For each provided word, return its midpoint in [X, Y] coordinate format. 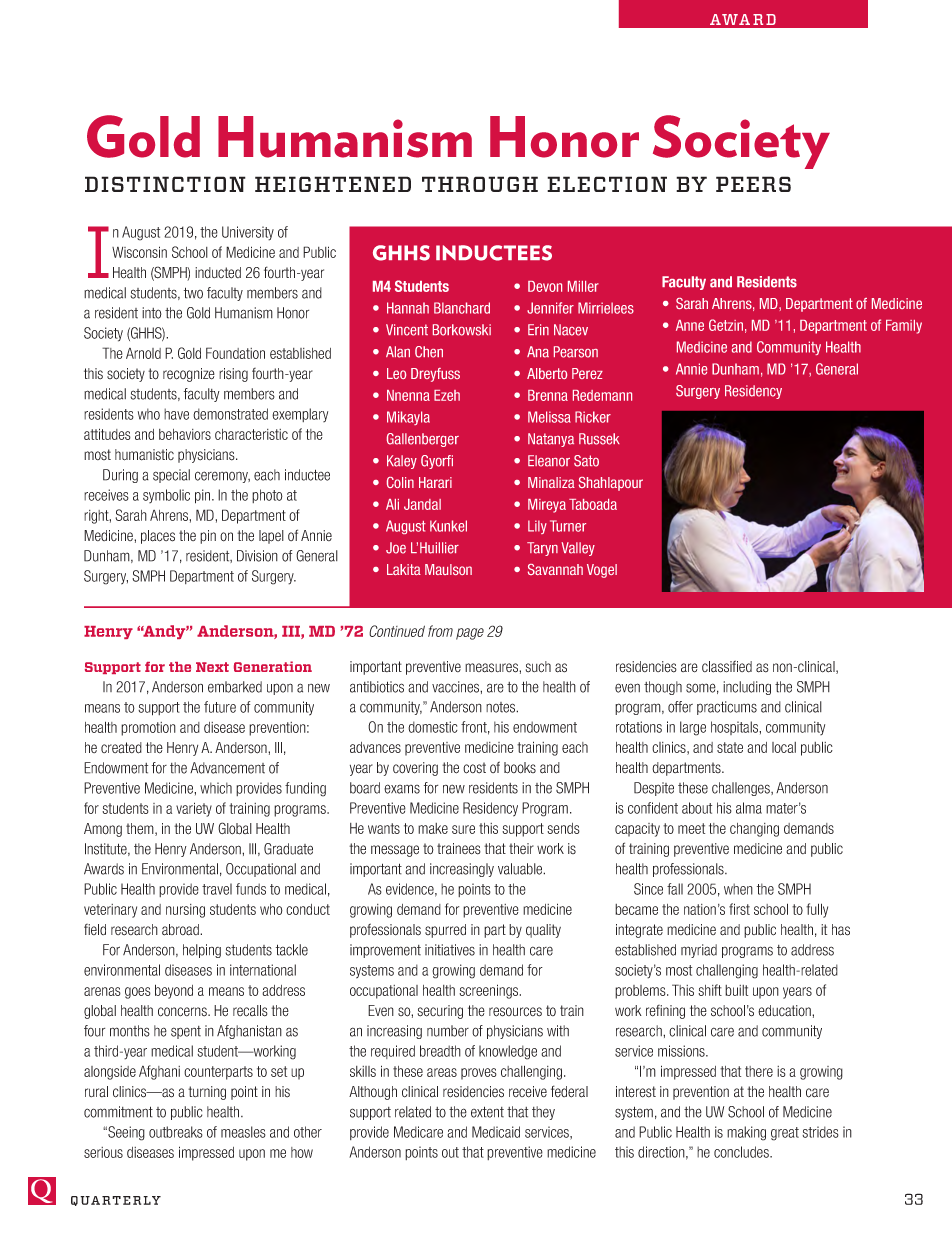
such [538, 667]
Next [212, 667]
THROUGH [480, 184]
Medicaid [496, 1132]
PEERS [753, 184]
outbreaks [176, 1132]
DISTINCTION [165, 184]
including [747, 688]
